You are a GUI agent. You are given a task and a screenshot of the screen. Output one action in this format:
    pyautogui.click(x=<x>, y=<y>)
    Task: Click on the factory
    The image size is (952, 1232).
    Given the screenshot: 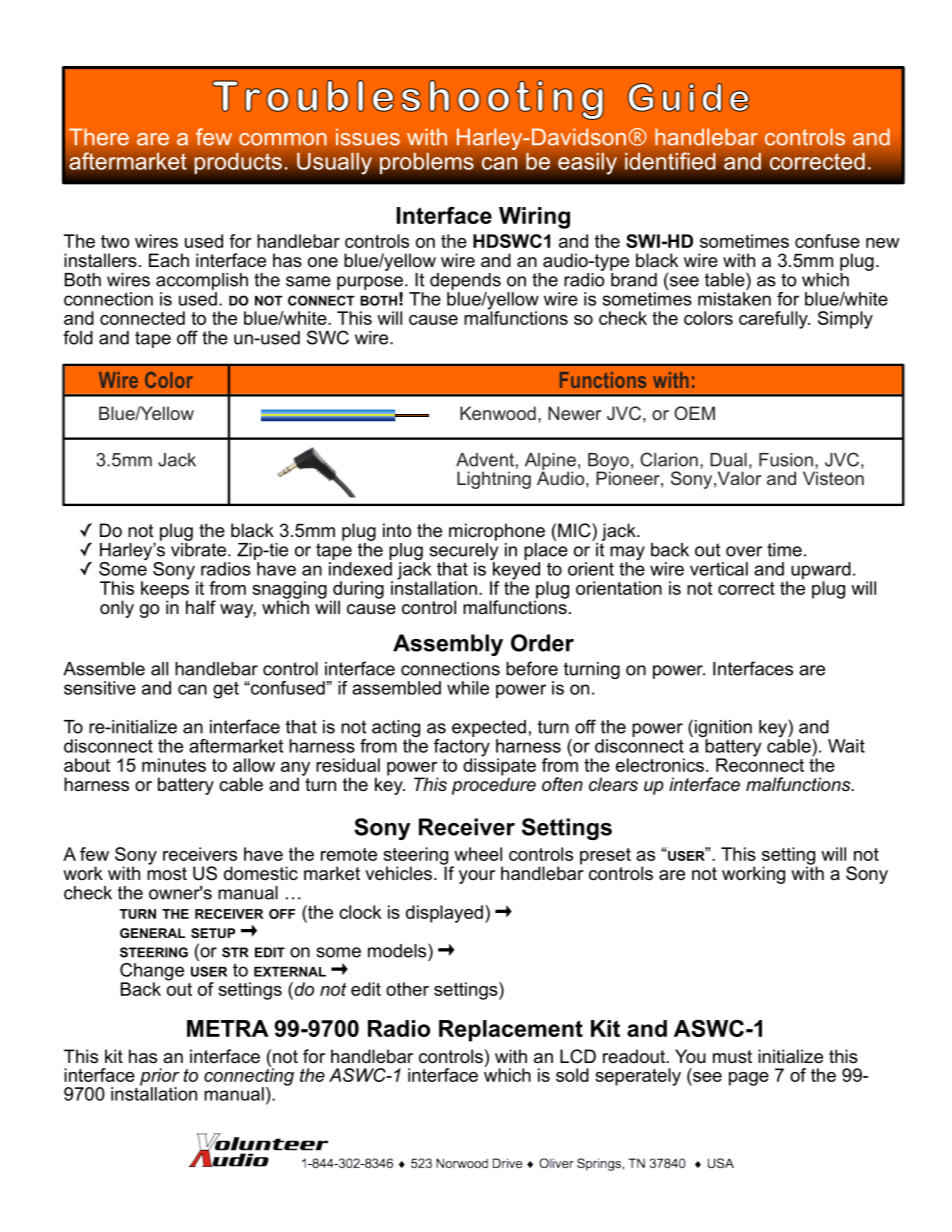 What is the action you would take?
    pyautogui.click(x=462, y=747)
